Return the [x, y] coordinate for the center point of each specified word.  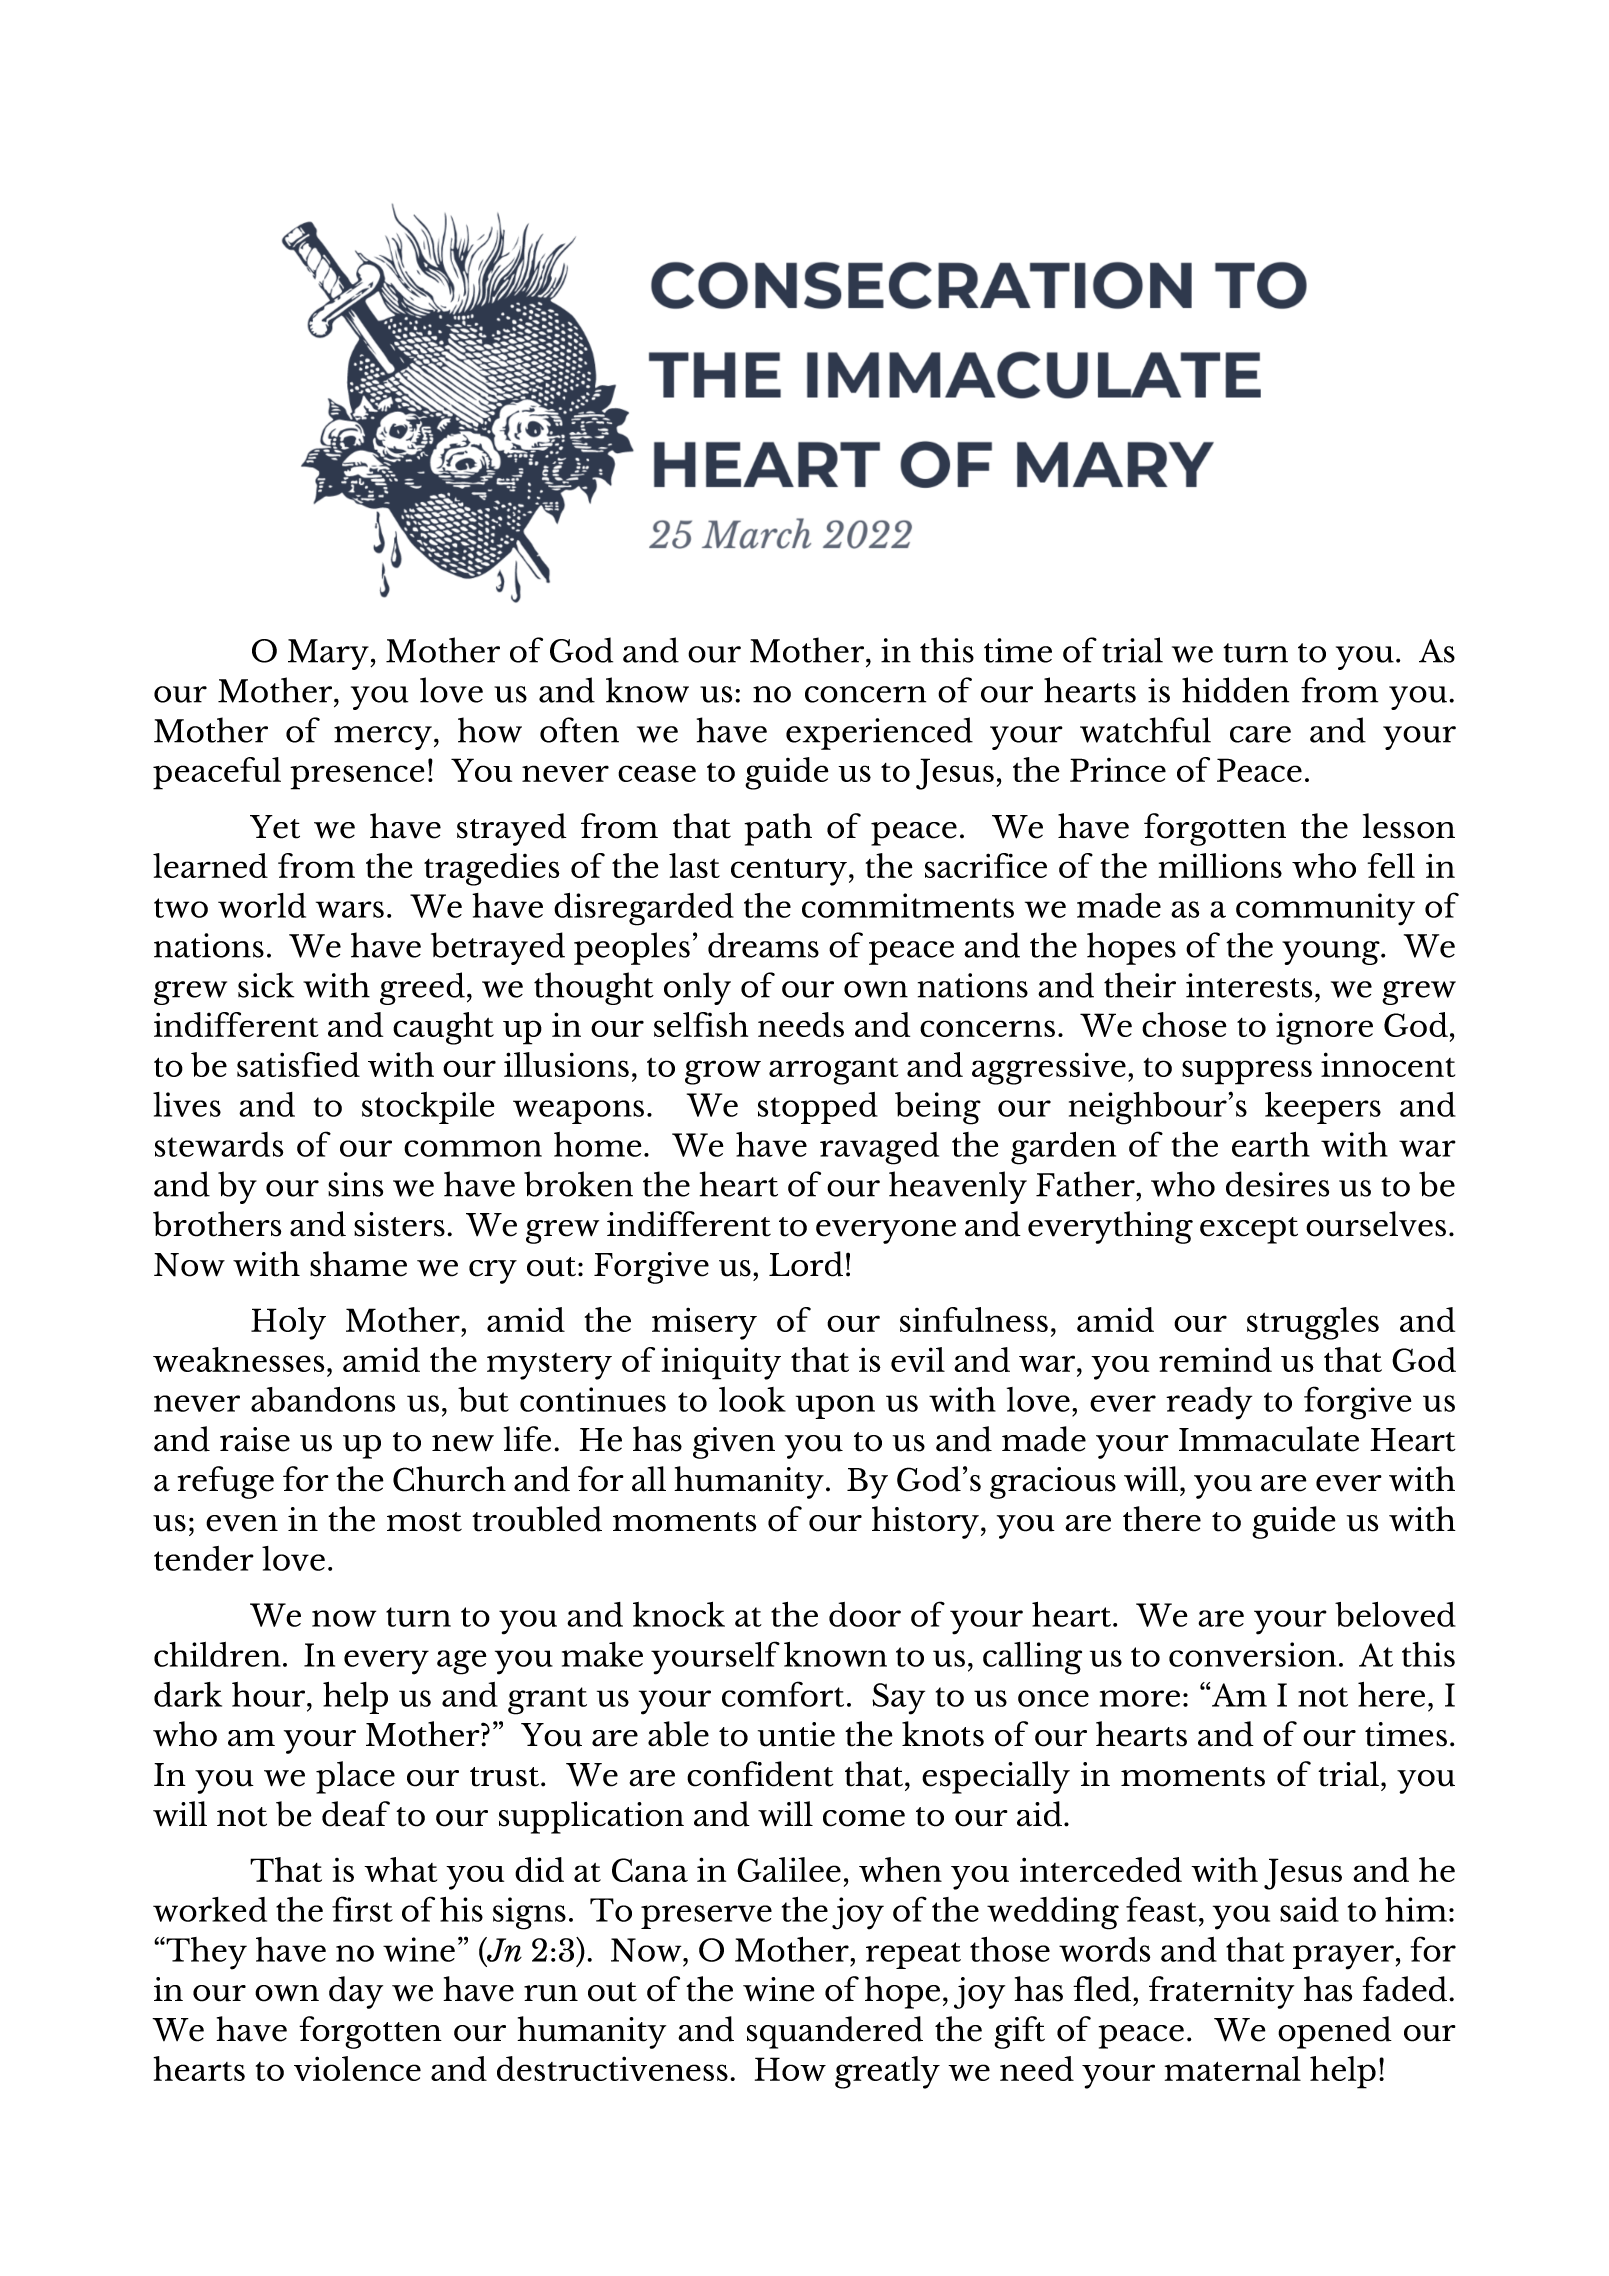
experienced [879, 733]
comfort [783, 1694]
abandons [323, 1399]
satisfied [298, 1064]
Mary [329, 654]
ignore [1324, 1028]
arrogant [833, 1071]
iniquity [721, 1363]
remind [1215, 1359]
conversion [1252, 1654]
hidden [1235, 690]
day [356, 1992]
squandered [835, 2032]
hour [270, 1694]
